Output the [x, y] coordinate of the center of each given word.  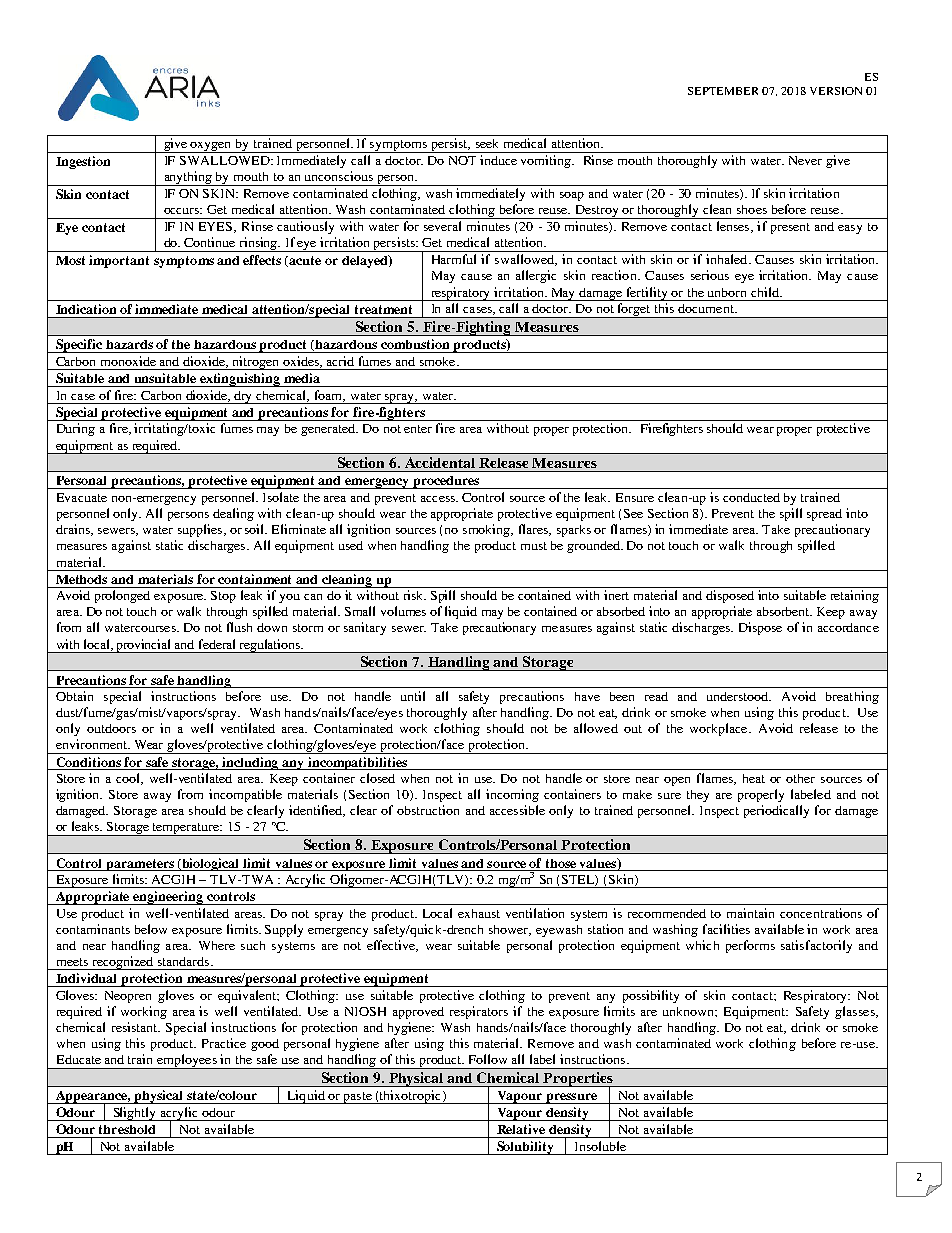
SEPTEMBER [723, 91]
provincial [144, 646]
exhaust [479, 913]
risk [415, 595]
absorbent [784, 611]
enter [418, 429]
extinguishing [240, 380]
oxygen [211, 147]
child [766, 292]
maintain [750, 913]
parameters [140, 865]
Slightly [135, 1114]
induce [498, 160]
